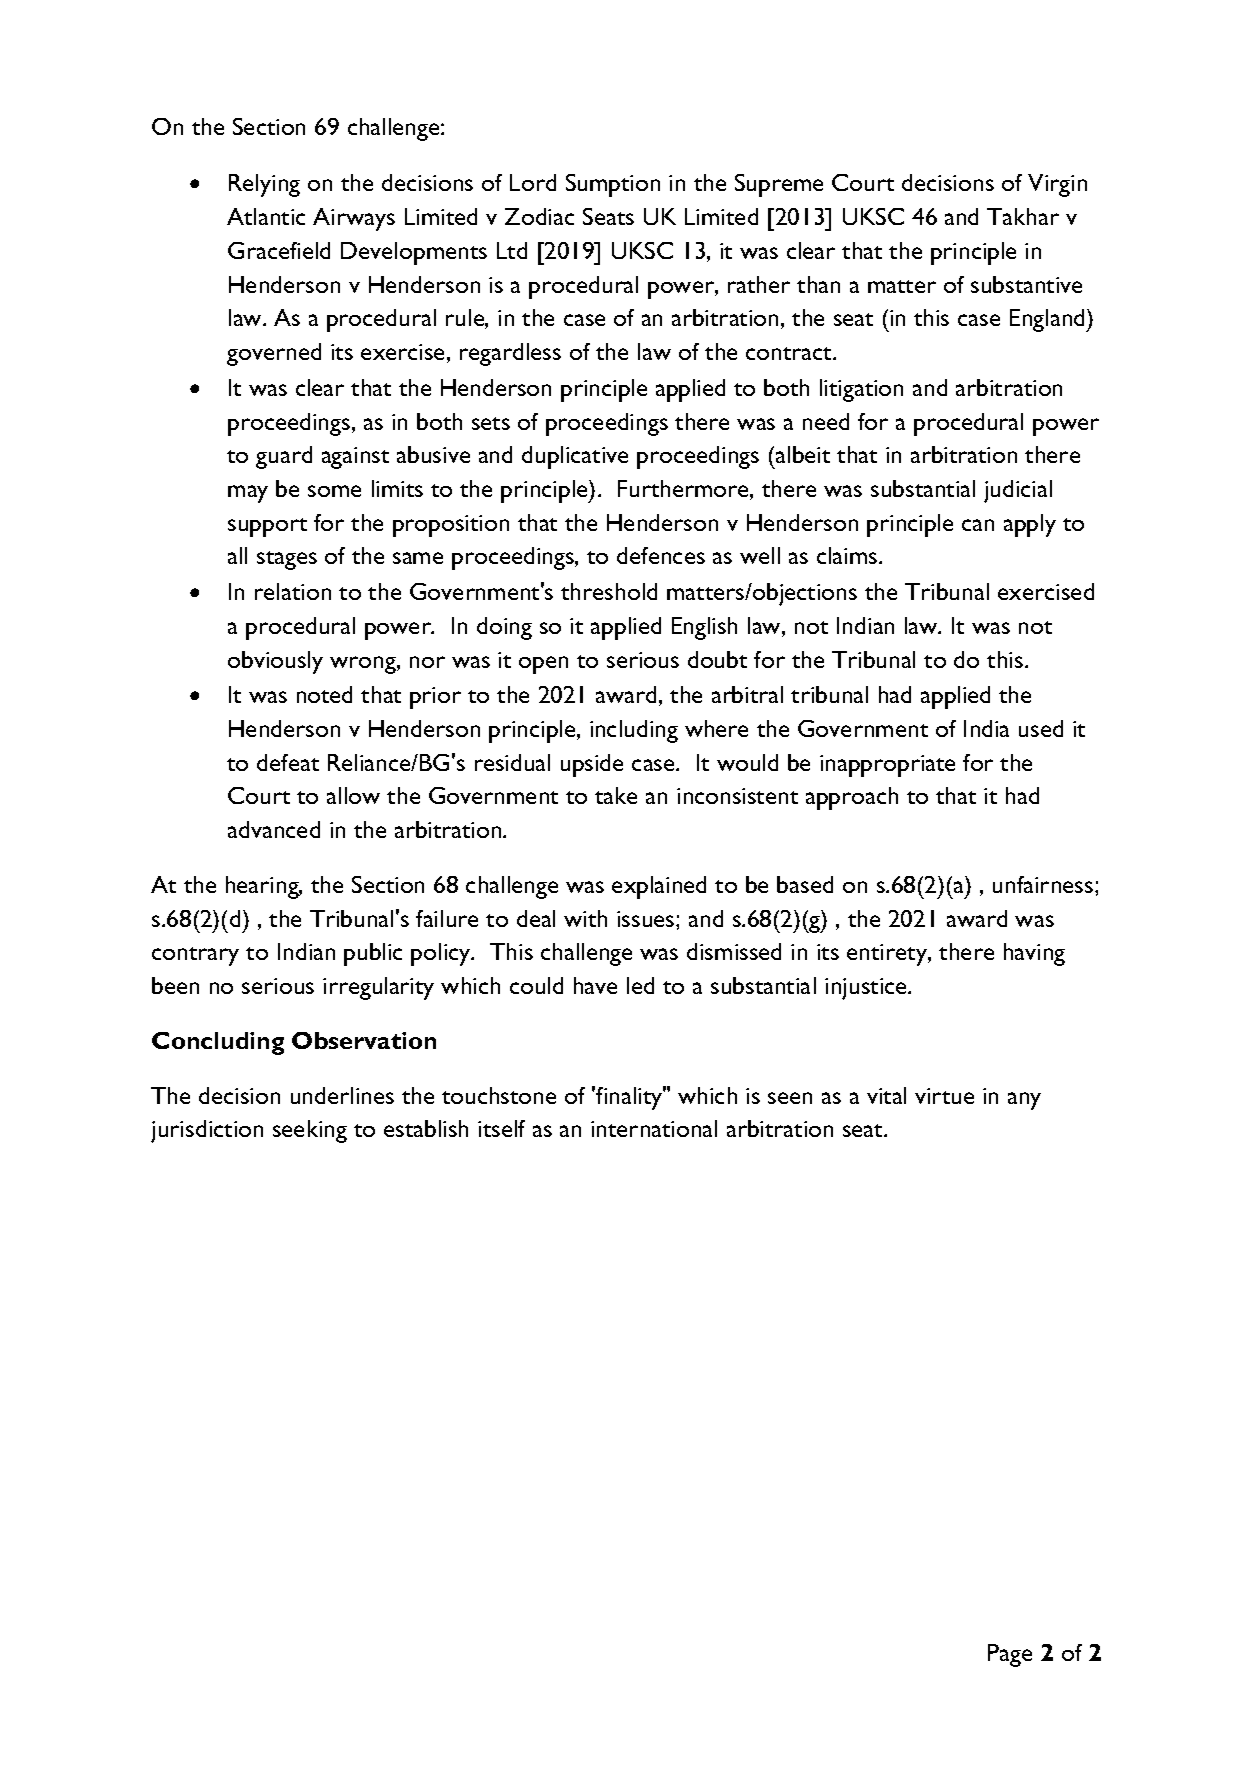  Describe the element at coordinates (609, 591) in the screenshot. I see `threshold` at that location.
